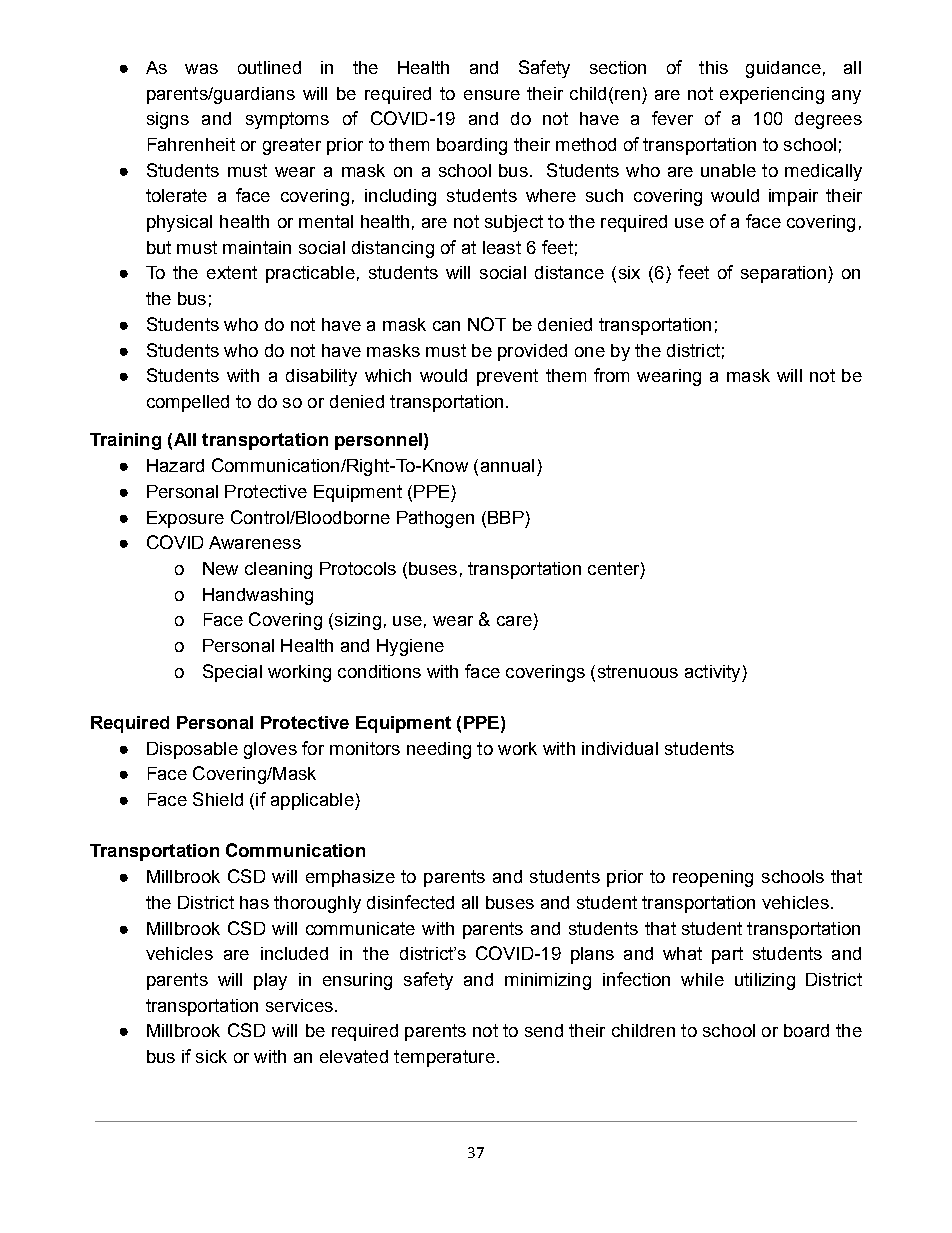 The height and width of the screenshot is (1233, 952). Describe the element at coordinates (492, 95) in the screenshot. I see `ensure` at that location.
